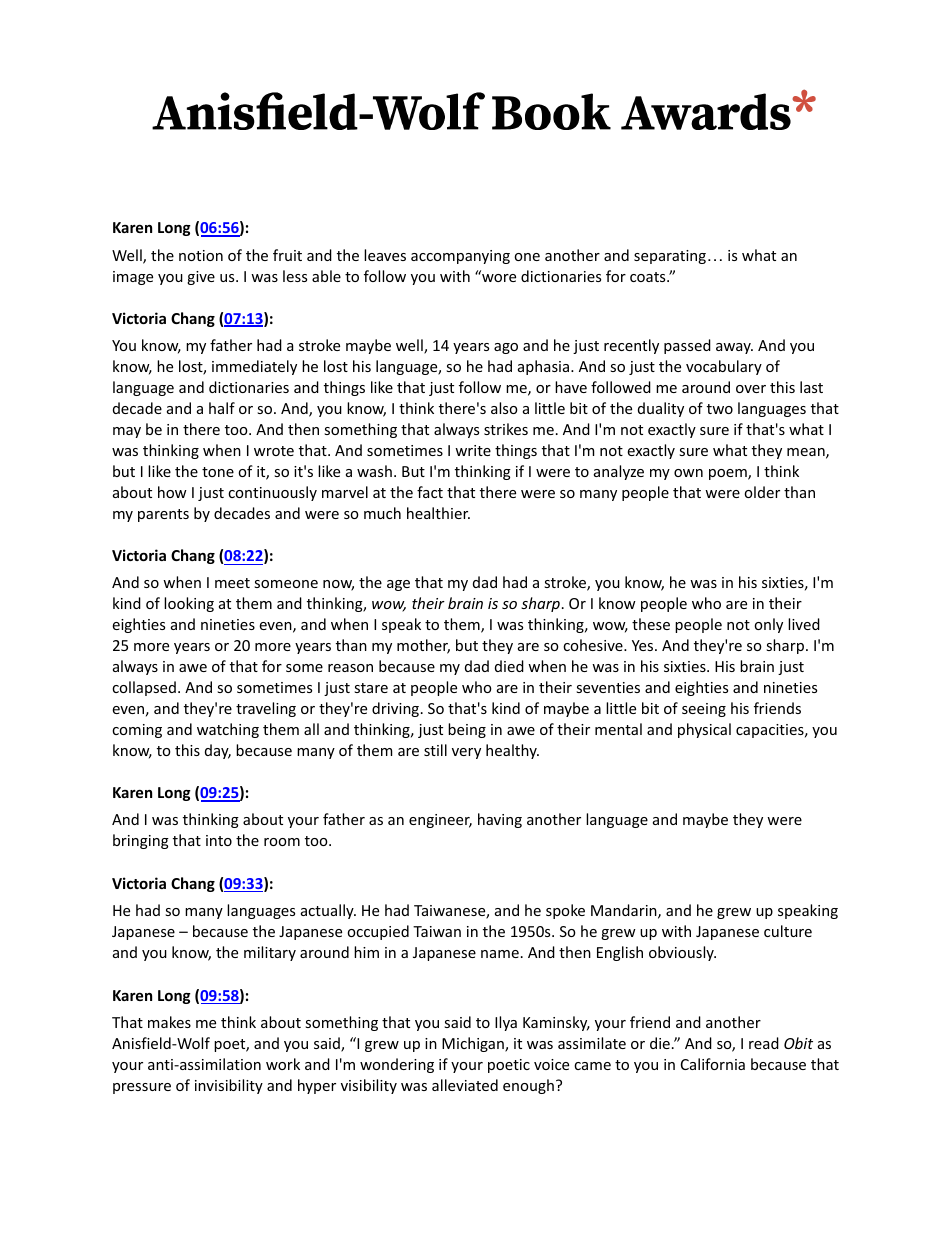 This document has width=952, height=1233. Describe the element at coordinates (283, 1064) in the document. I see `work` at that location.
